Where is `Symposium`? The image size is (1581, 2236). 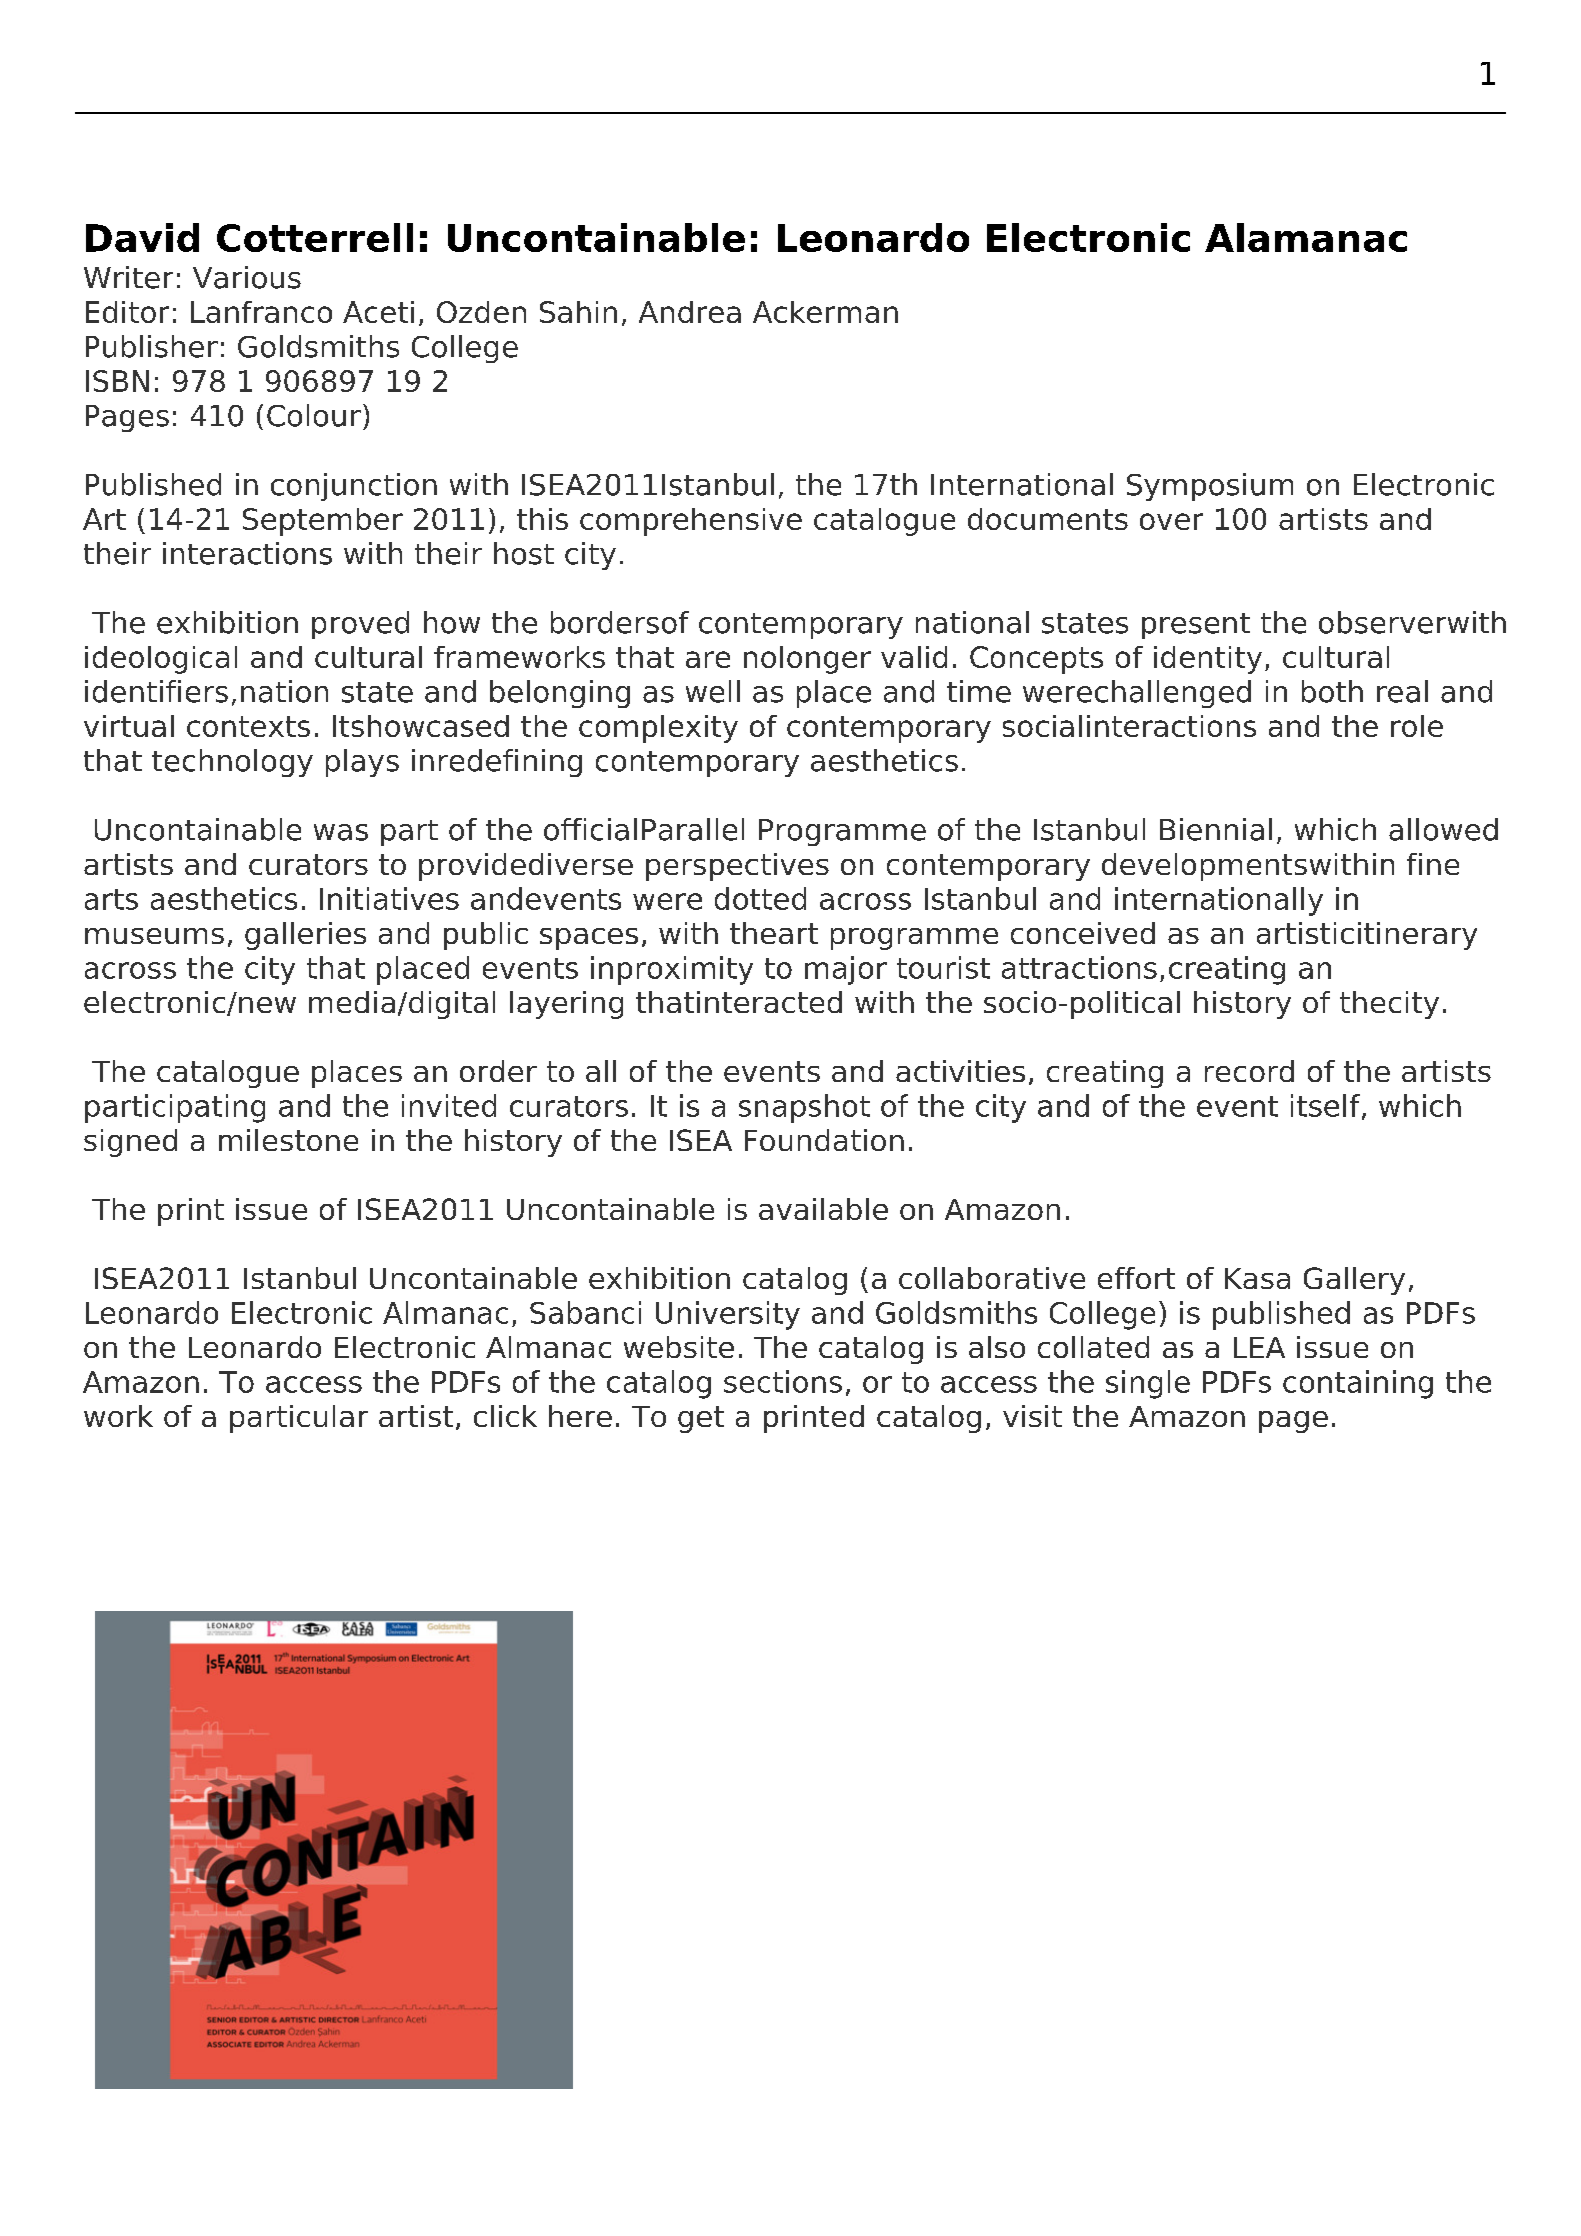
Symposium is located at coordinates (1210, 487).
